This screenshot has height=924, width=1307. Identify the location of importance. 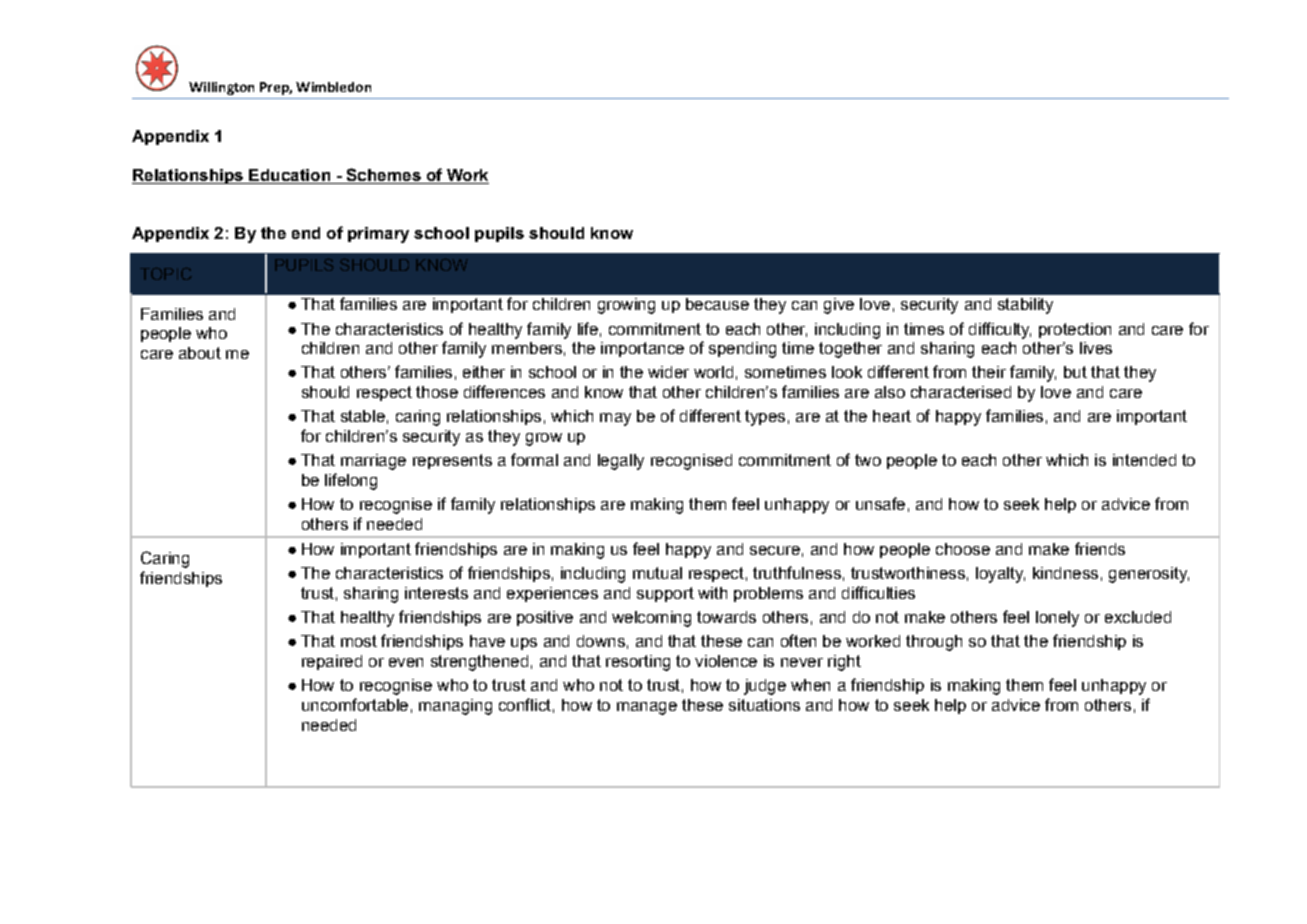
(642, 349).
